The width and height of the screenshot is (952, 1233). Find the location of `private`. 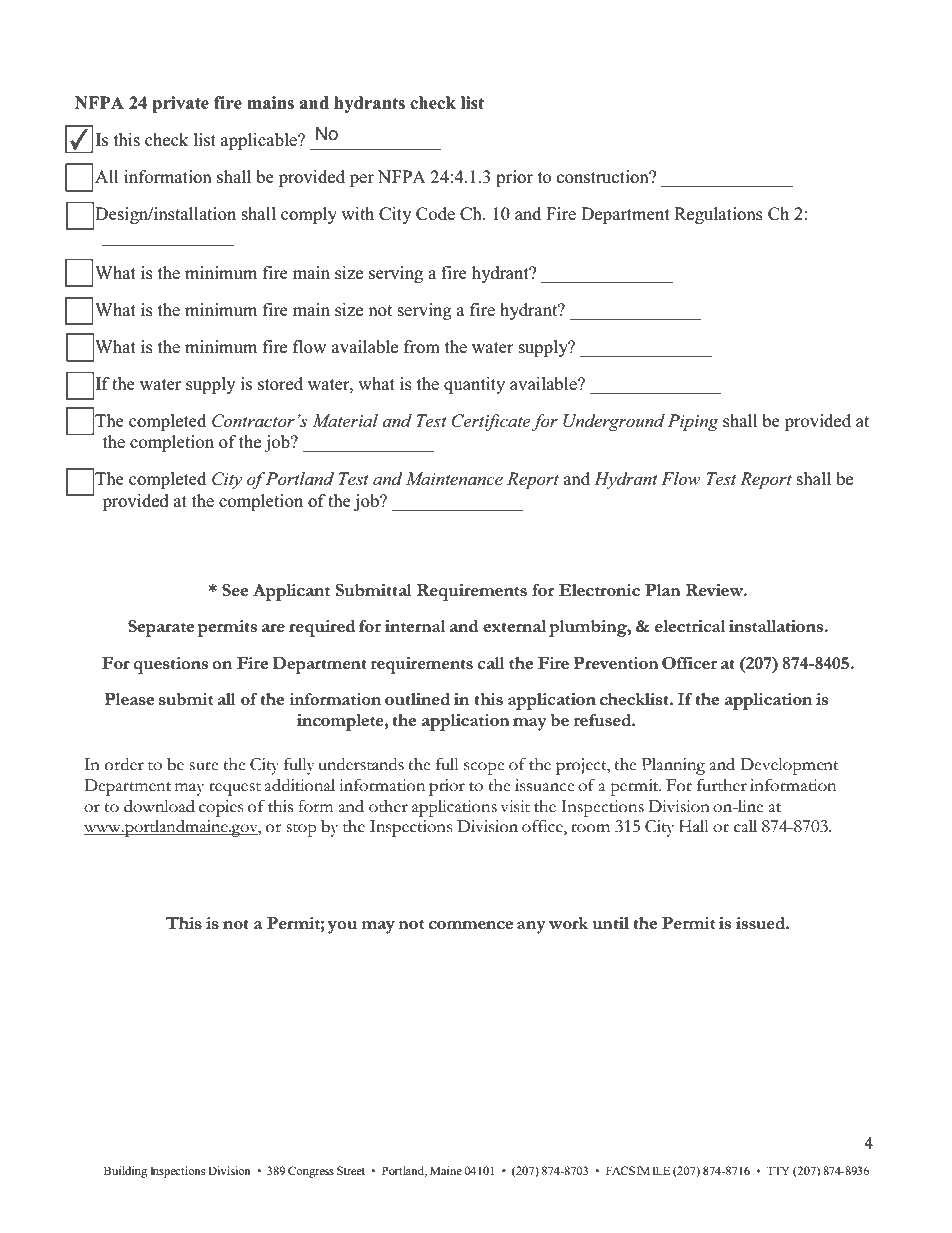

private is located at coordinates (180, 104).
